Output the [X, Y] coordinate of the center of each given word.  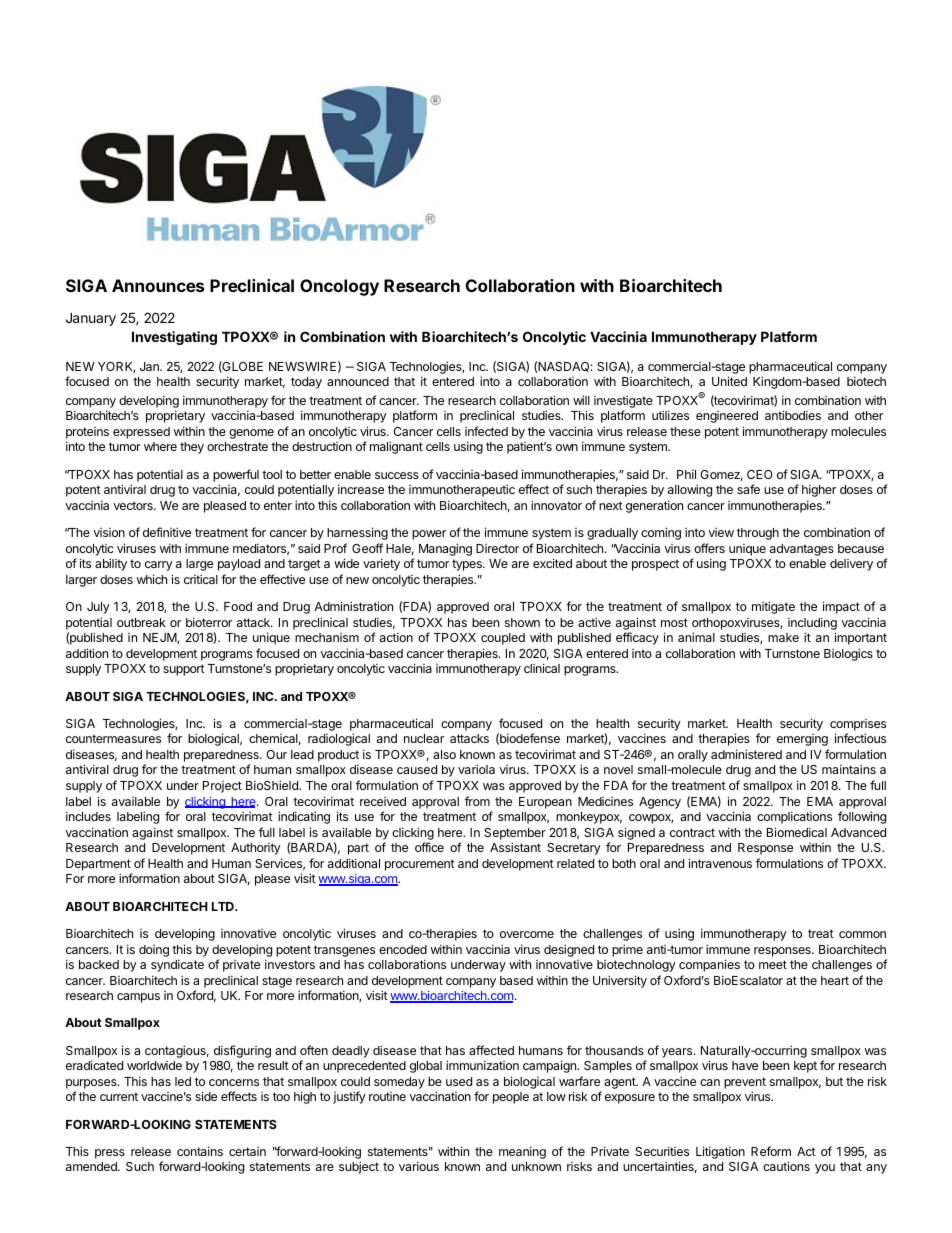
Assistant [515, 847]
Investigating [174, 338]
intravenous [720, 863]
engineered [727, 417]
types [468, 565]
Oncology [339, 287]
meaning [522, 1152]
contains [200, 1151]
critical [201, 579]
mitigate [773, 607]
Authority [256, 849]
